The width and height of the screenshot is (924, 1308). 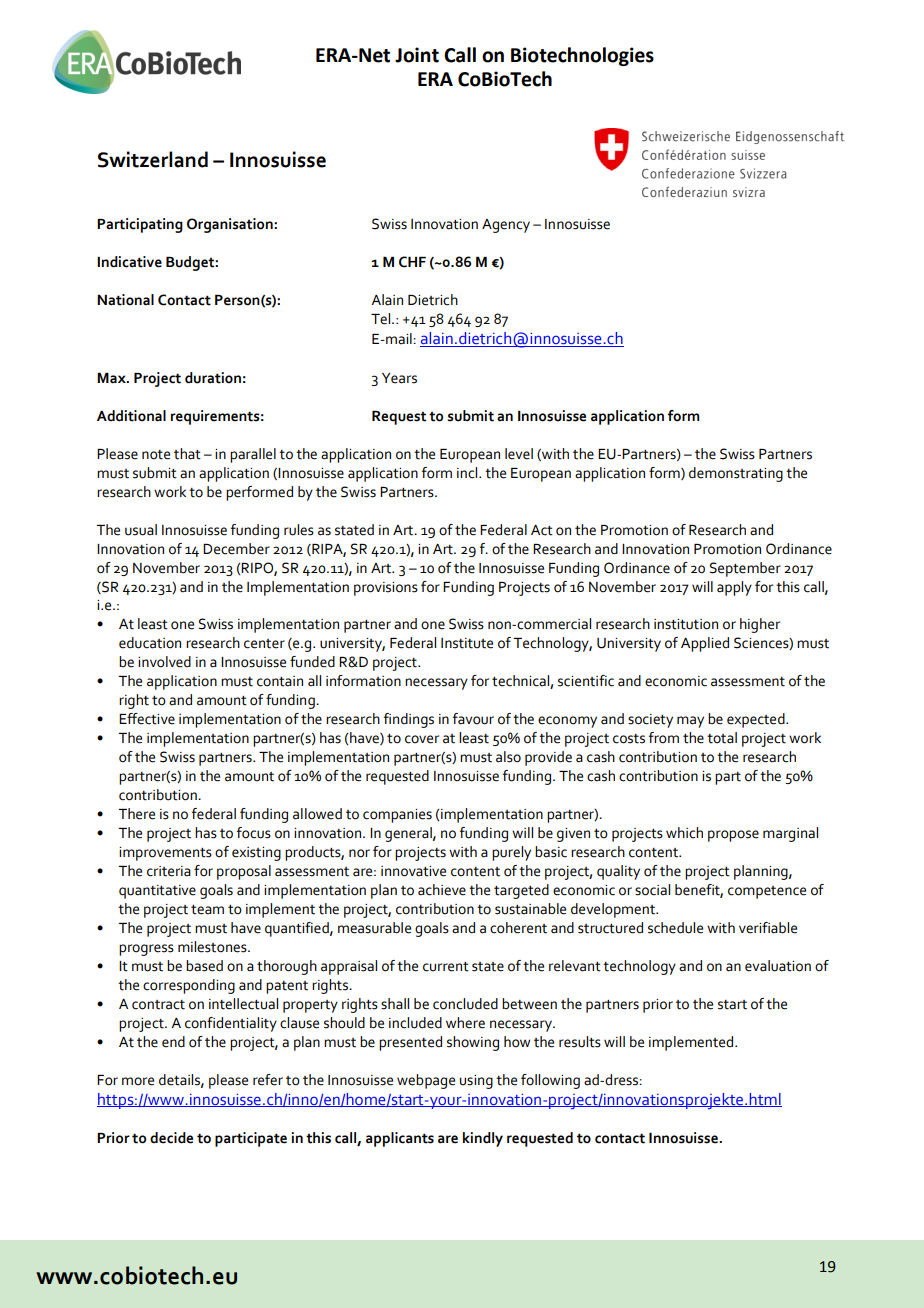 I want to click on Joint, so click(x=417, y=55).
